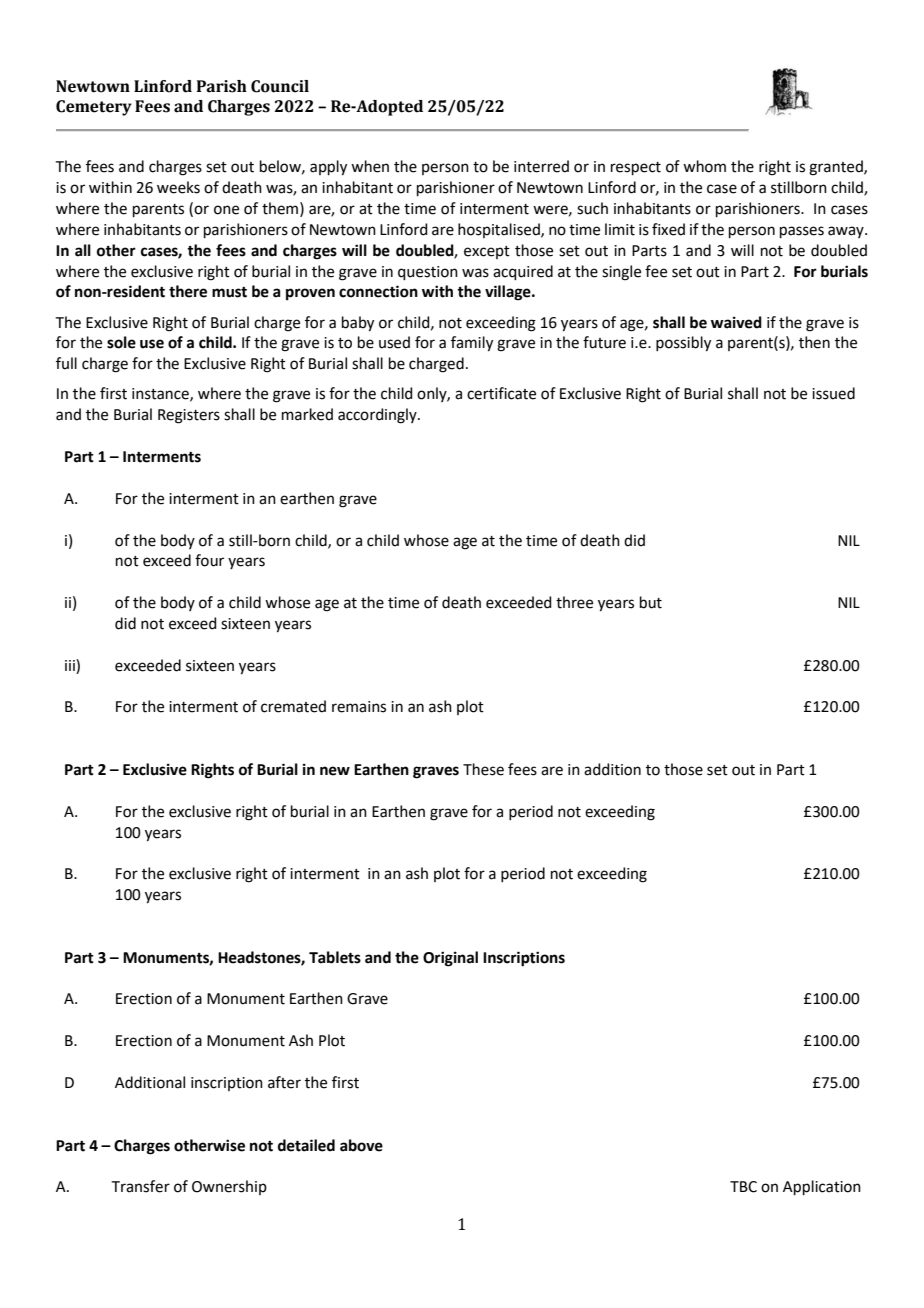  What do you see at coordinates (483, 769) in the screenshot?
I see `These` at bounding box center [483, 769].
